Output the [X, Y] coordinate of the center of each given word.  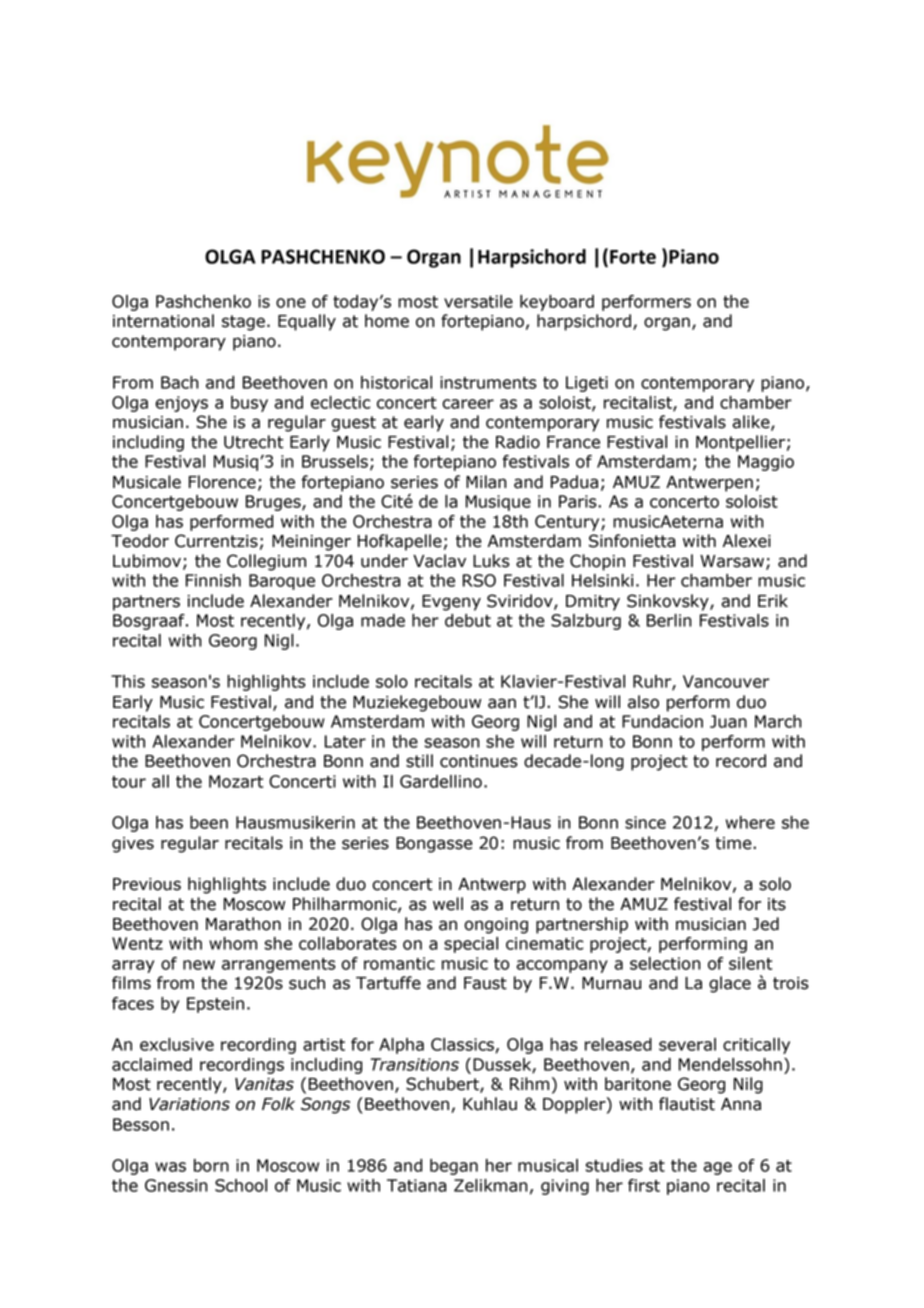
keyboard [557, 303]
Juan [728, 721]
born [211, 1165]
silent [750, 963]
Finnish [213, 580]
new [199, 965]
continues [479, 761]
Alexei [747, 541]
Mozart [236, 781]
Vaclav [439, 561]
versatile [478, 301]
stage [243, 323]
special [471, 945]
